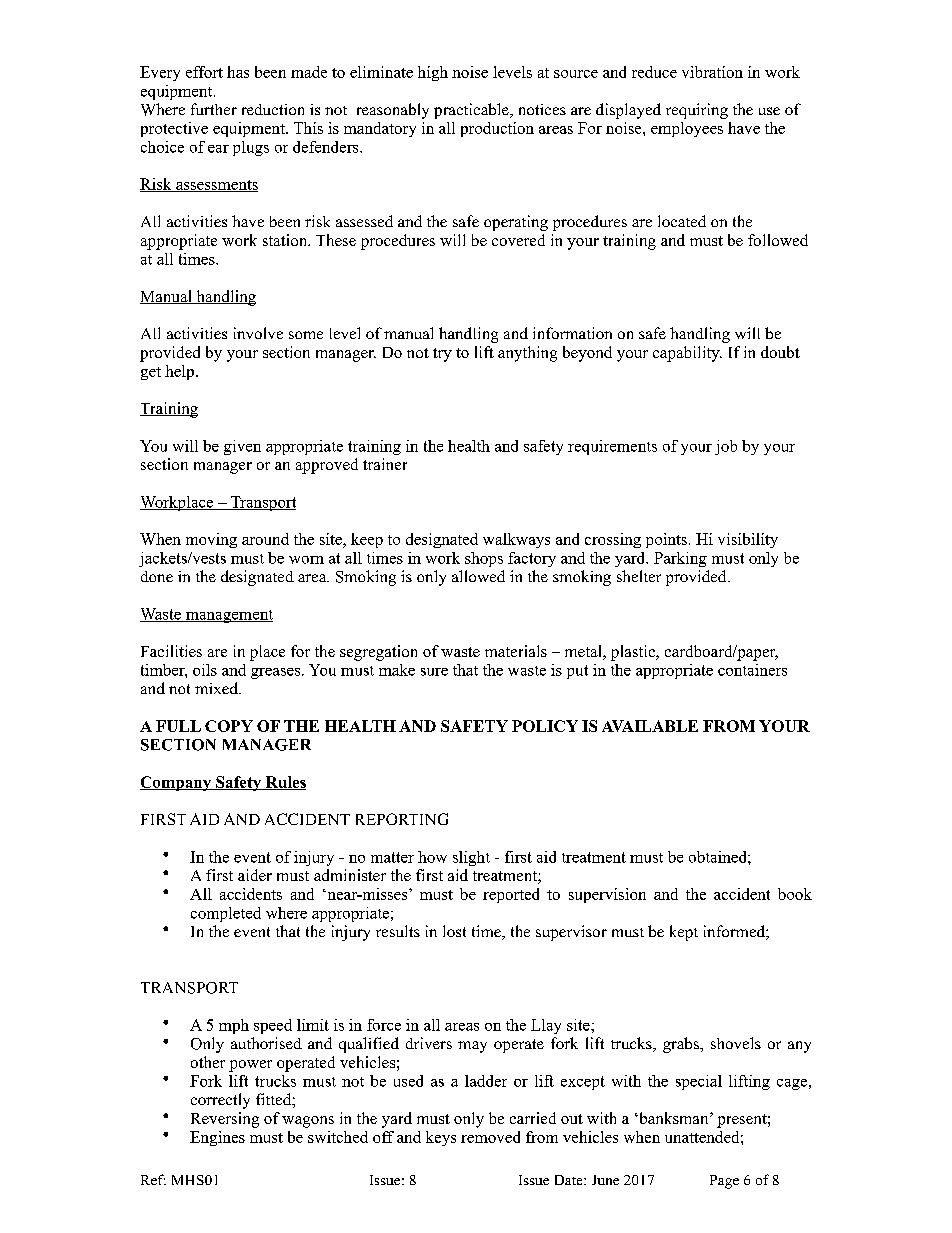  What do you see at coordinates (752, 670) in the screenshot?
I see `containers` at bounding box center [752, 670].
